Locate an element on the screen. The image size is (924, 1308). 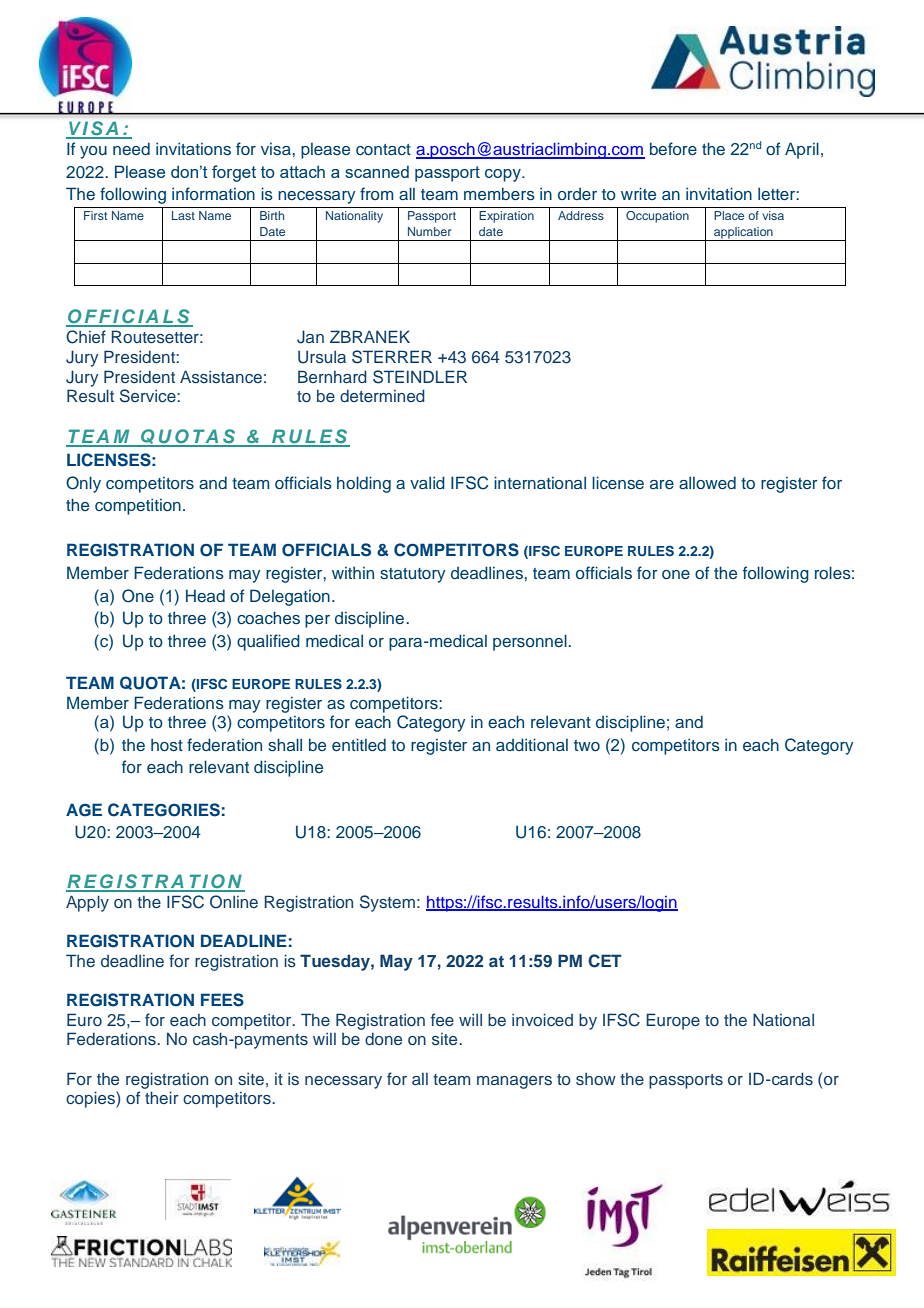
managers is located at coordinates (514, 1082).
